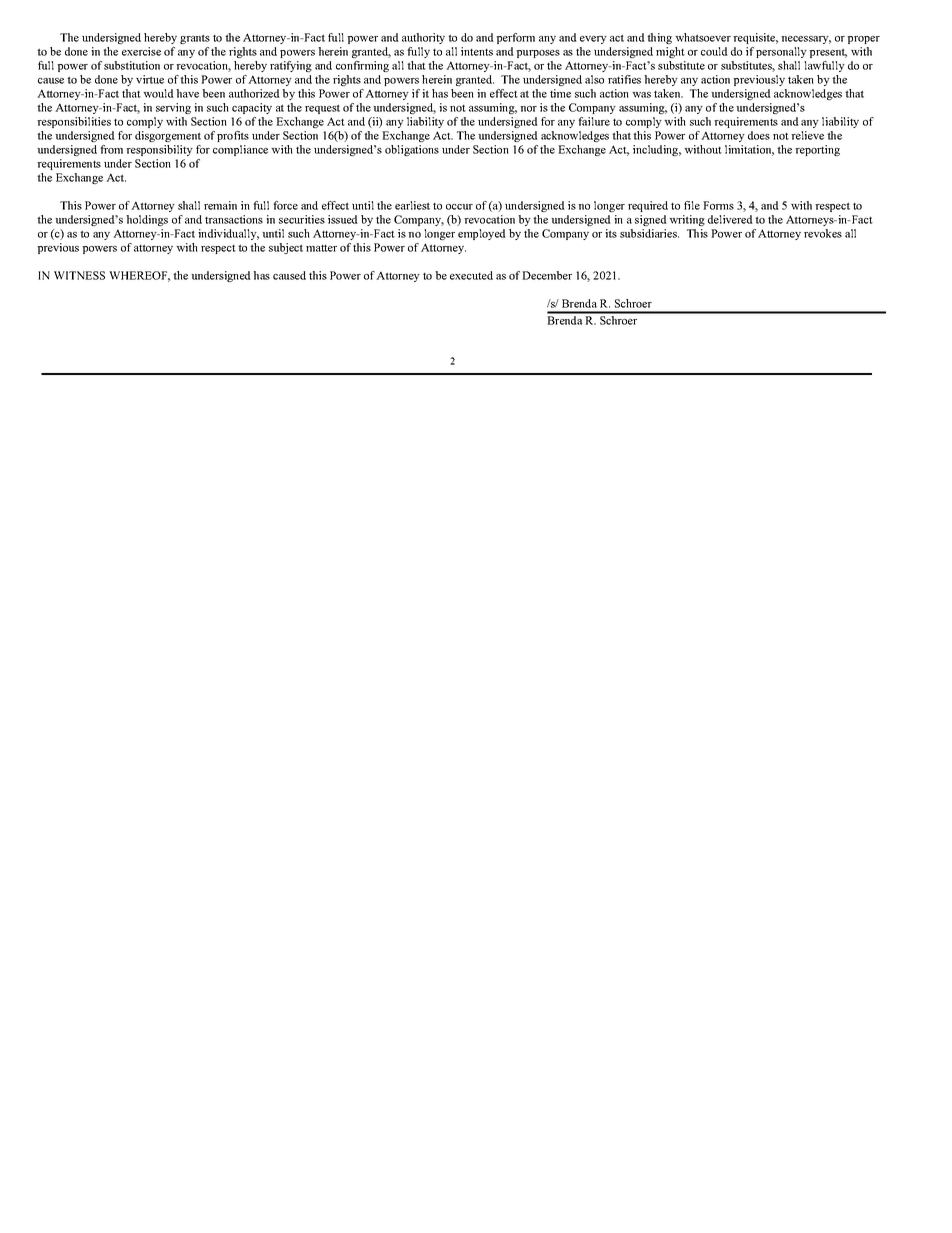 The width and height of the image is (952, 1233). I want to click on remain, so click(220, 205).
